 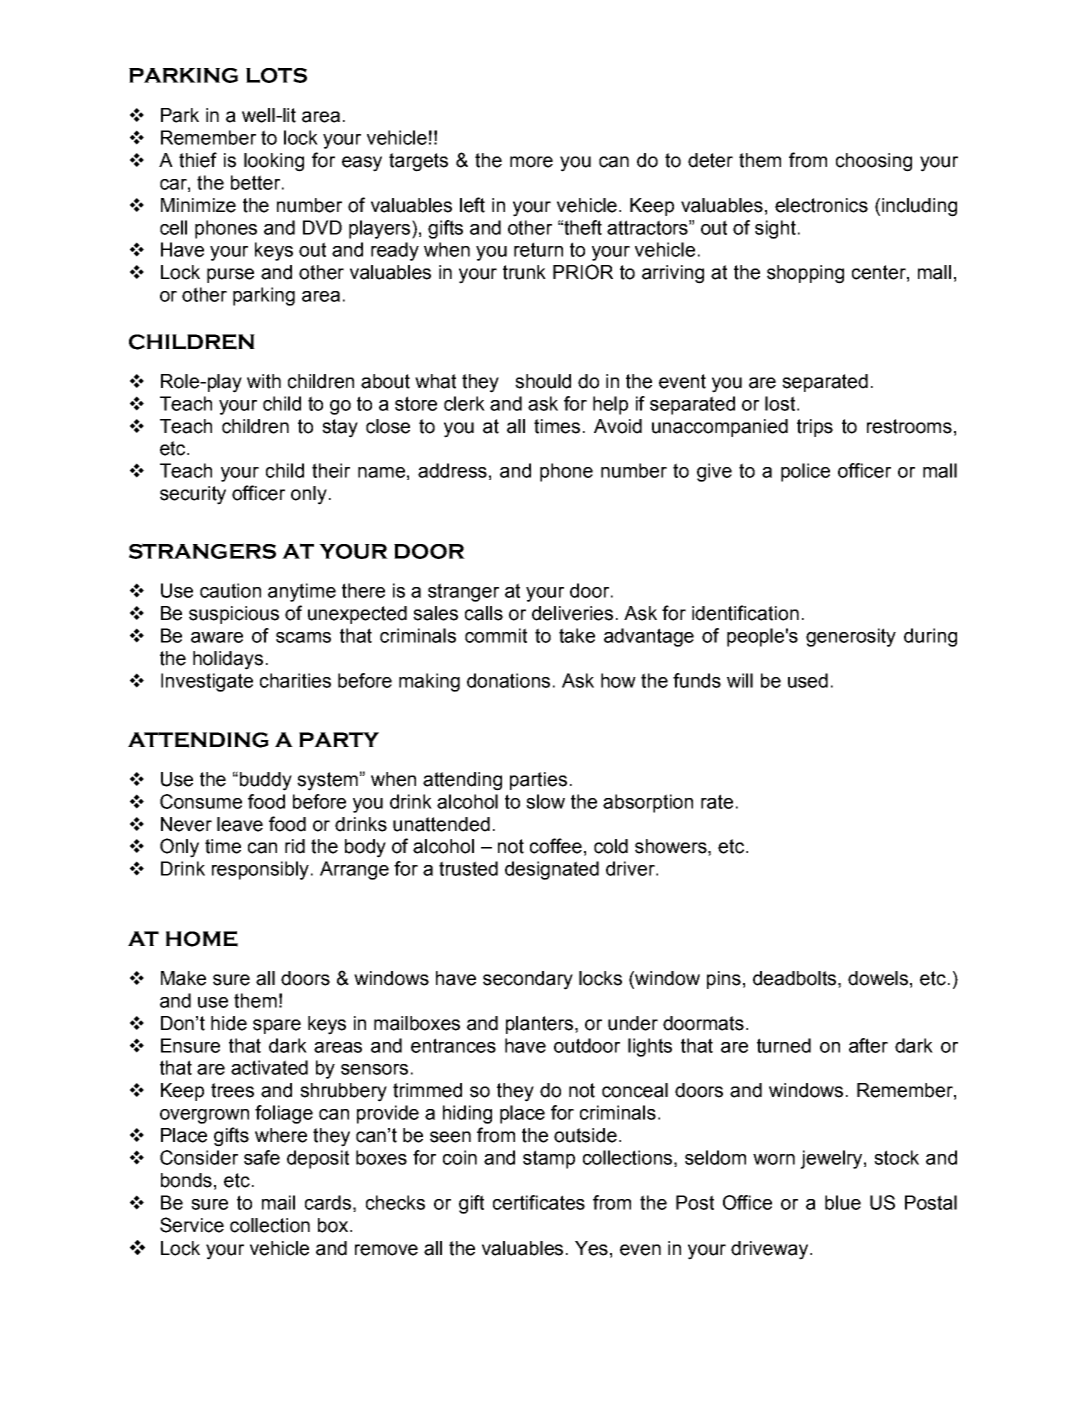 What do you see at coordinates (851, 637) in the image?
I see `generosity` at bounding box center [851, 637].
